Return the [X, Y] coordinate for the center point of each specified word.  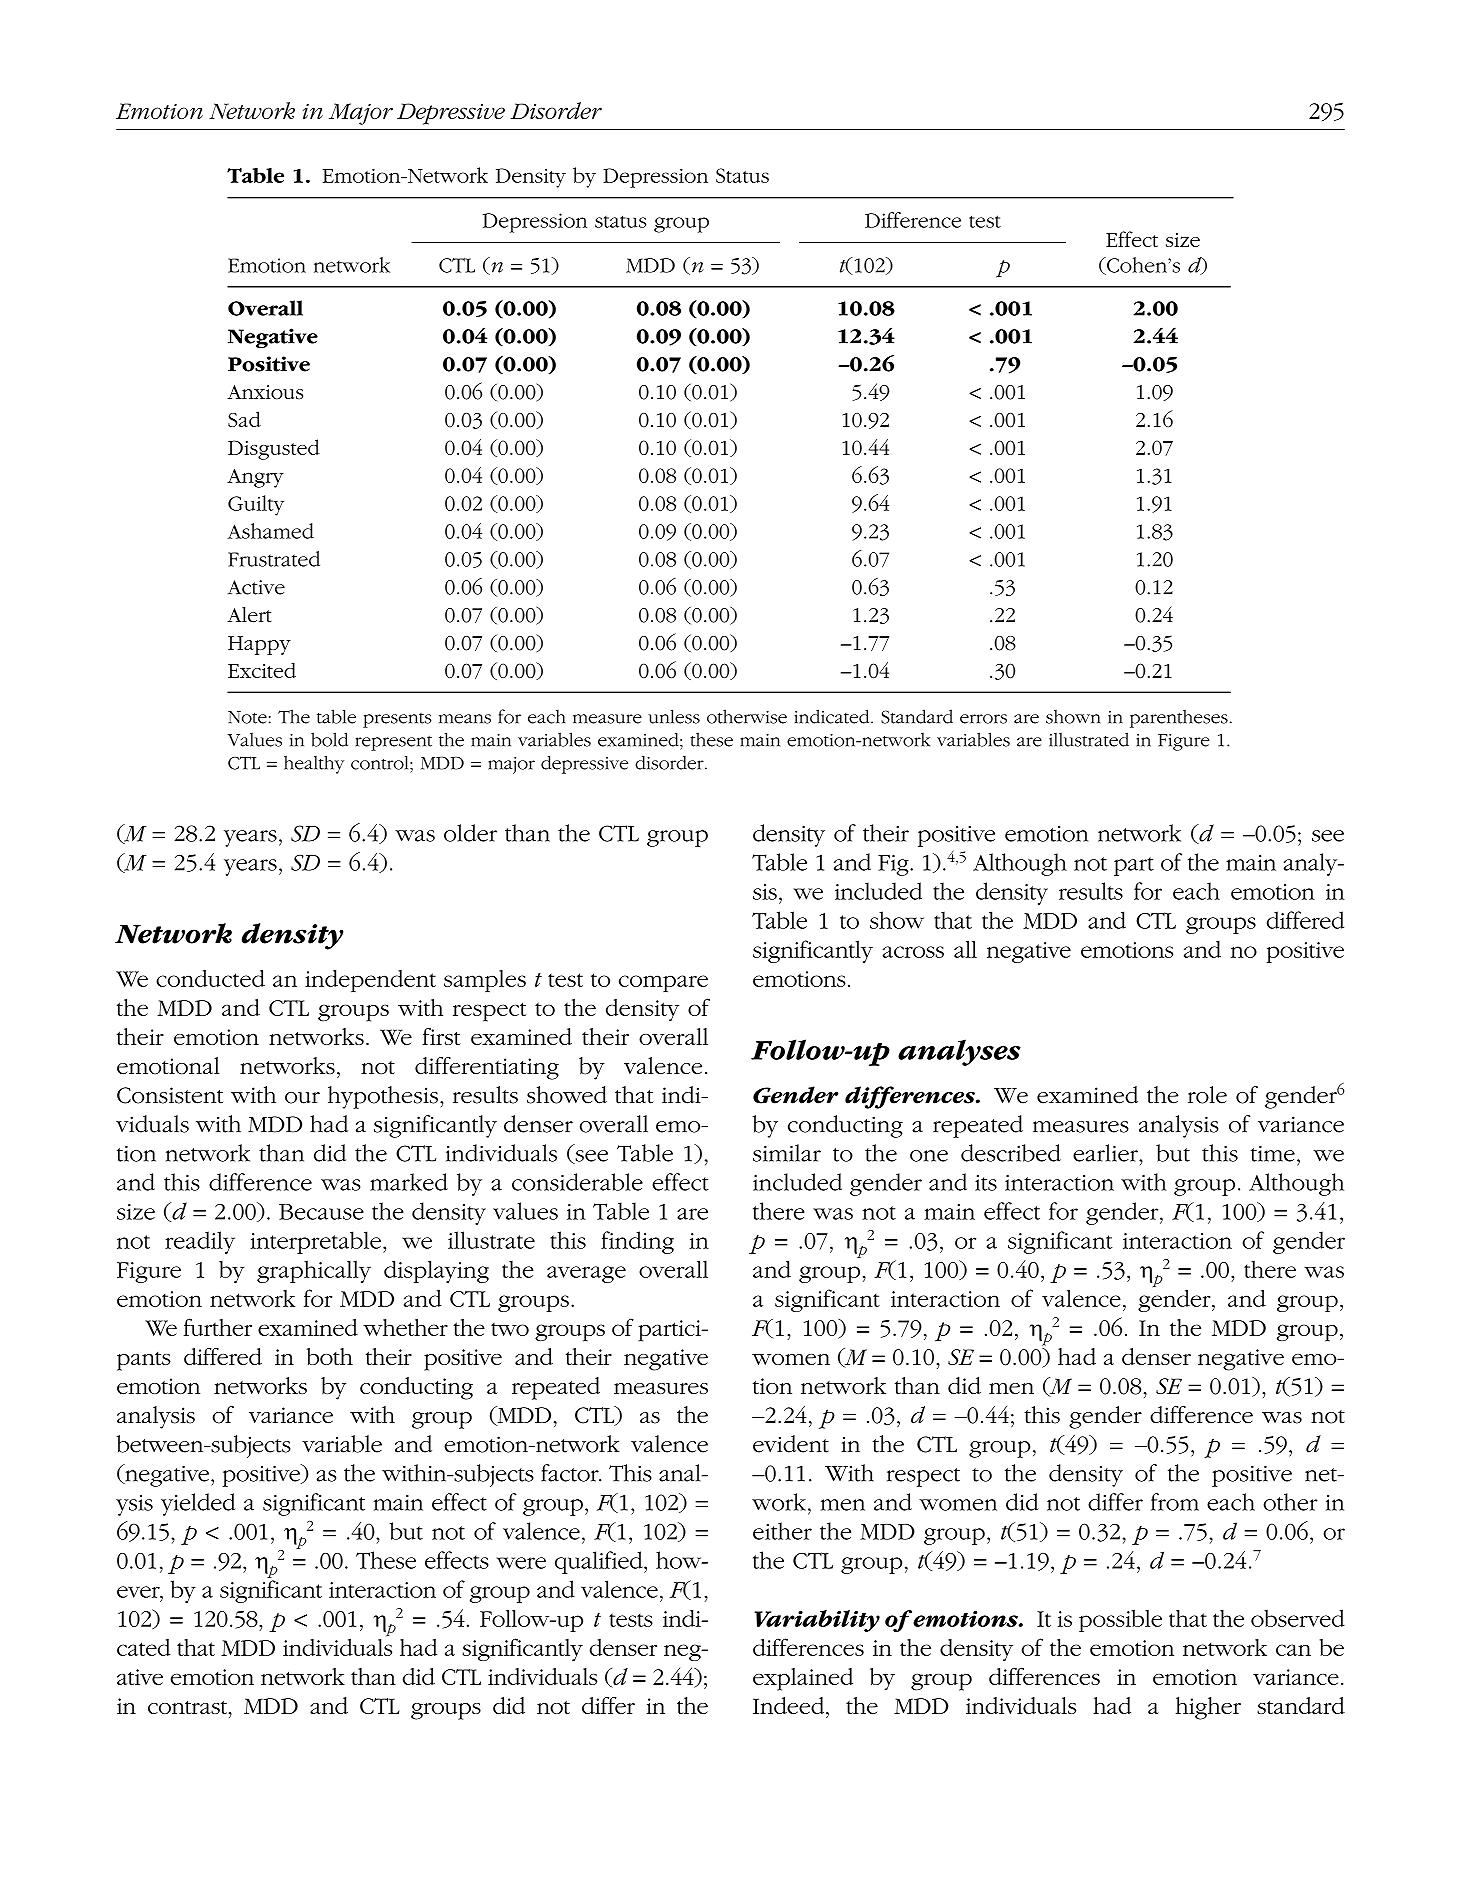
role [1207, 1095]
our [302, 1098]
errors [983, 719]
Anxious [265, 392]
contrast [187, 1707]
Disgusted [274, 449]
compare [663, 983]
